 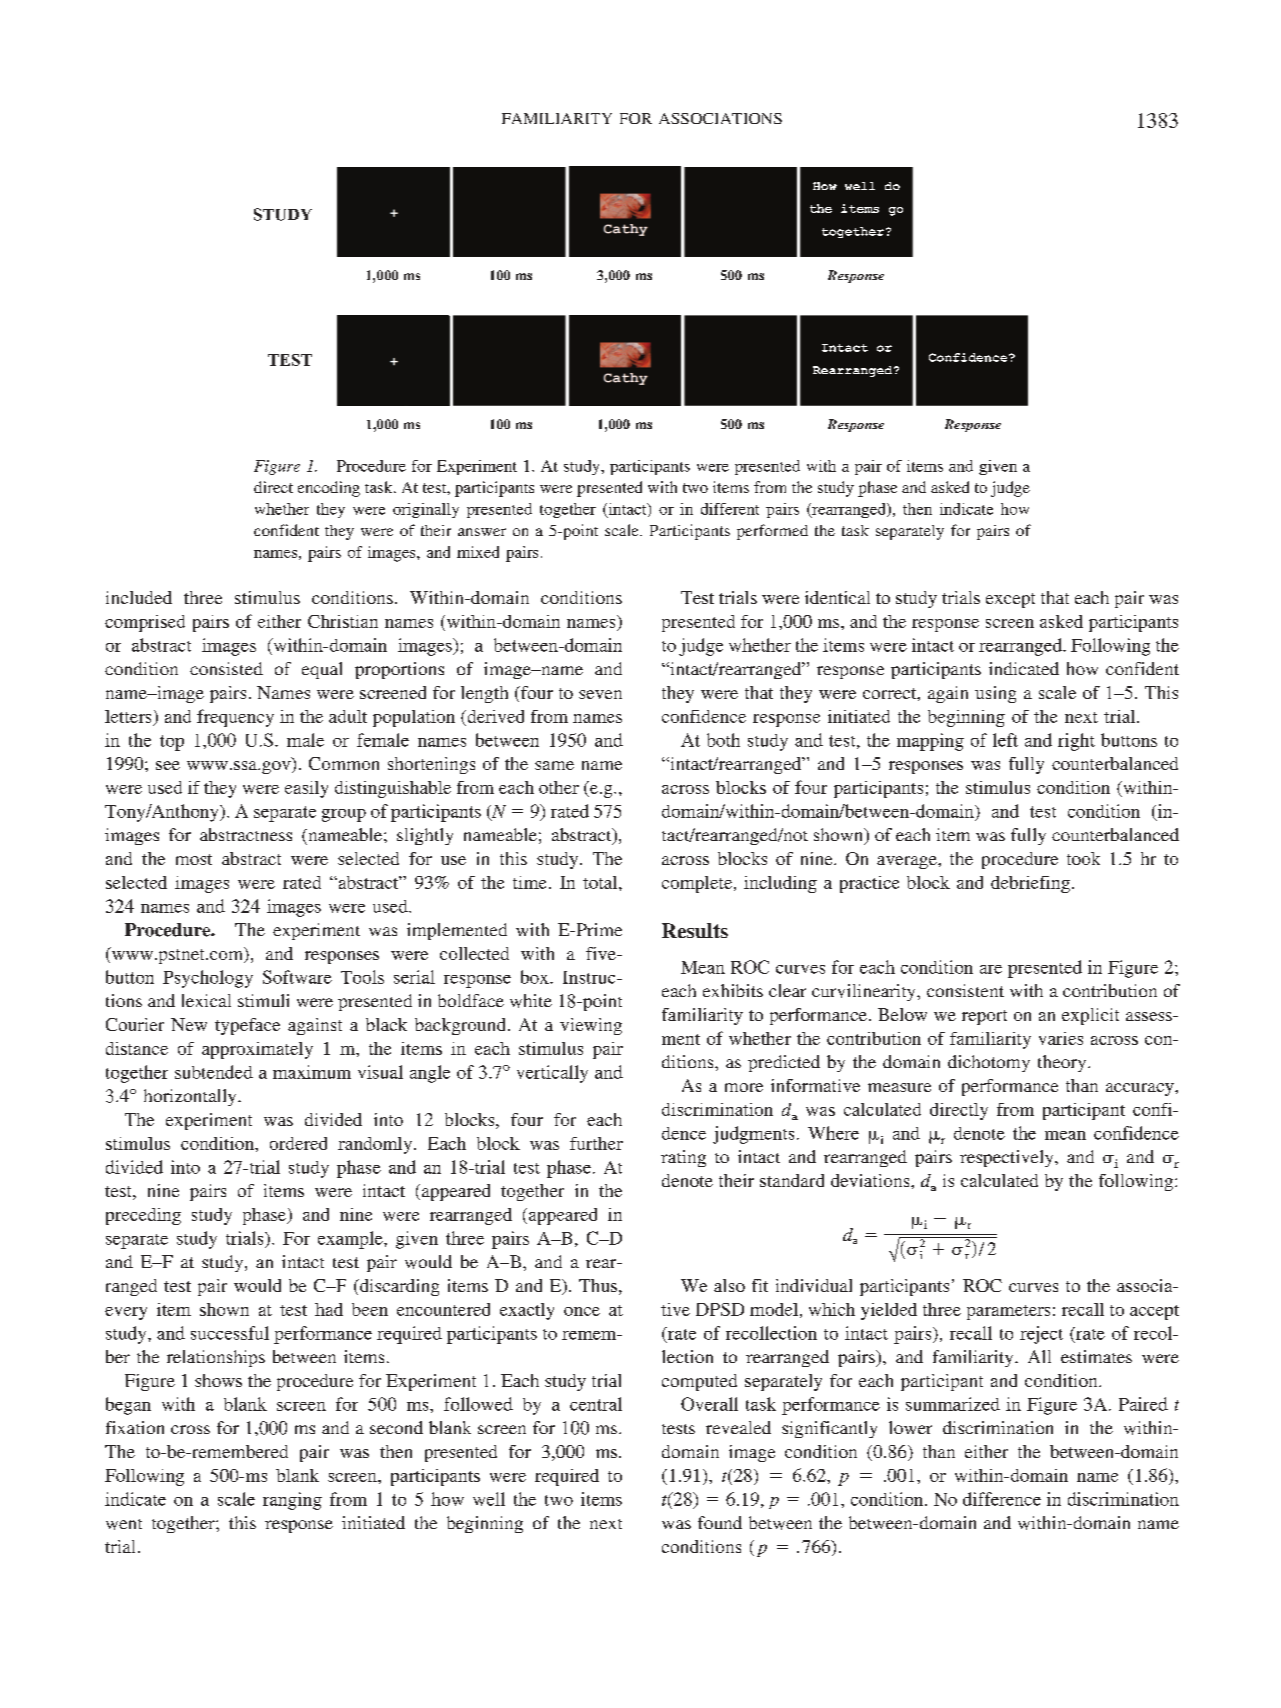 What do you see at coordinates (730, 509) in the image?
I see `different` at bounding box center [730, 509].
